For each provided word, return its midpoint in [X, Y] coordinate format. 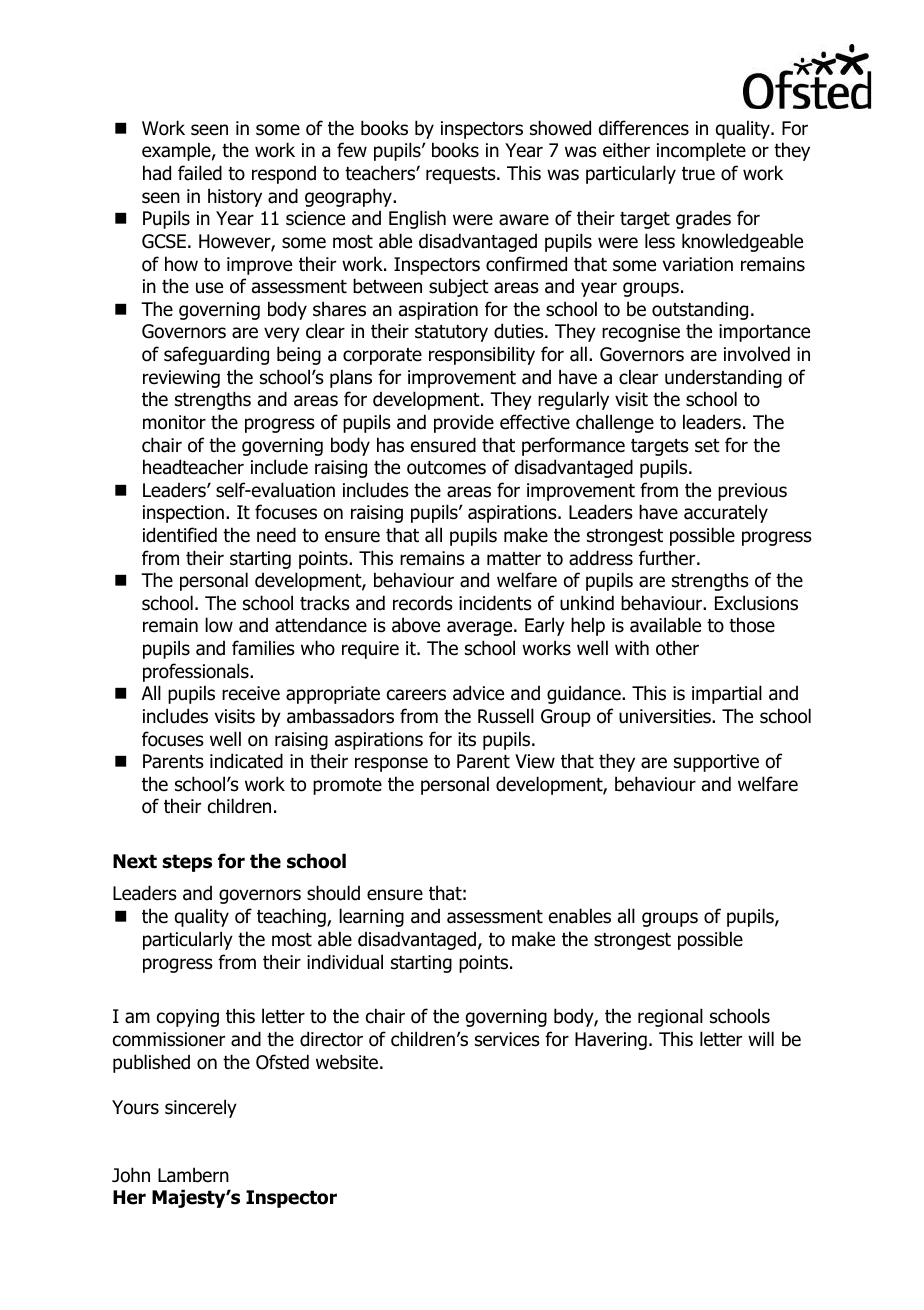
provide [464, 423]
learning [371, 917]
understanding [723, 378]
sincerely [201, 1108]
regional [670, 1017]
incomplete [701, 151]
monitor [174, 422]
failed [200, 173]
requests [462, 175]
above [416, 625]
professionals [197, 672]
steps [187, 863]
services [507, 1039]
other [677, 648]
